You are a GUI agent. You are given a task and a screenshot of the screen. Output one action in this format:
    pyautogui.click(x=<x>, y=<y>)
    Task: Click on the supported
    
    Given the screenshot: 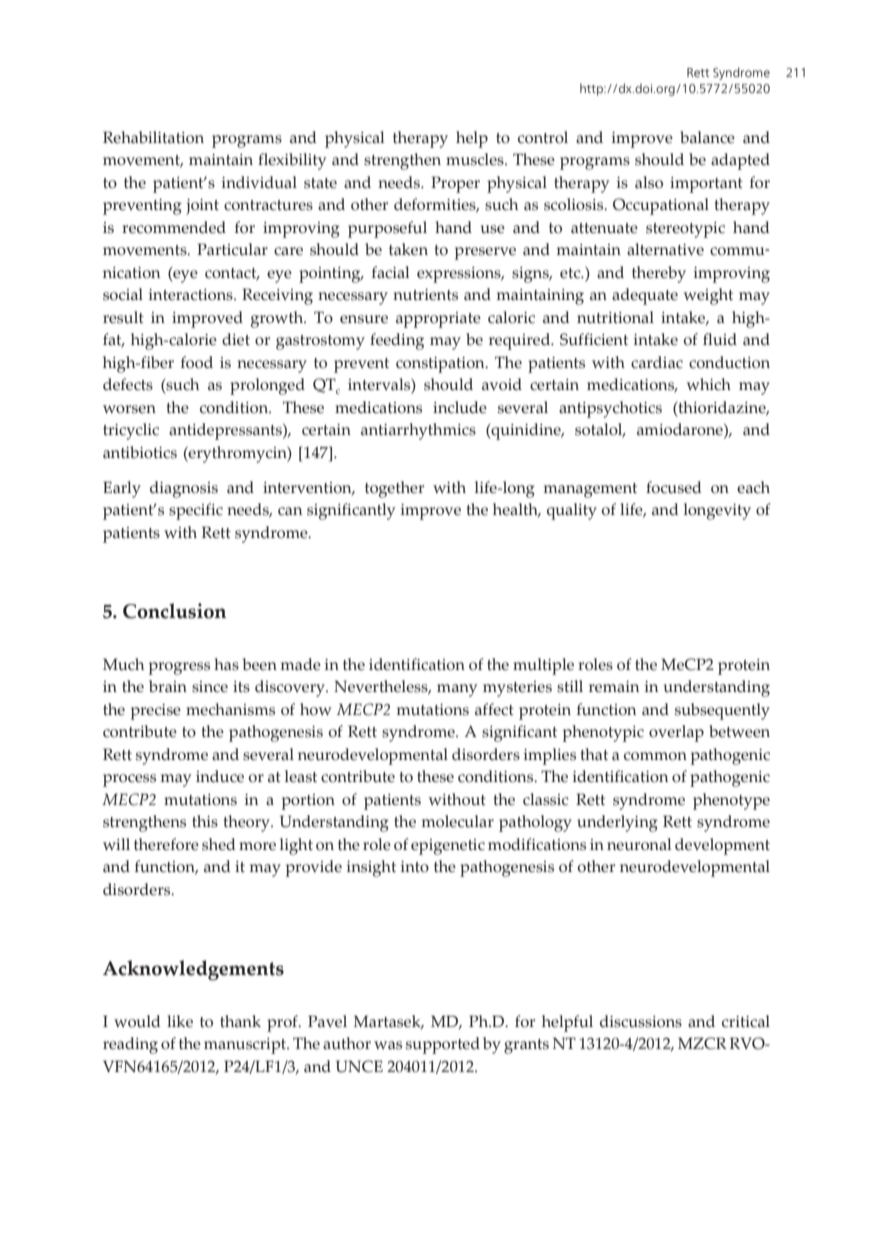 What is the action you would take?
    pyautogui.click(x=443, y=1045)
